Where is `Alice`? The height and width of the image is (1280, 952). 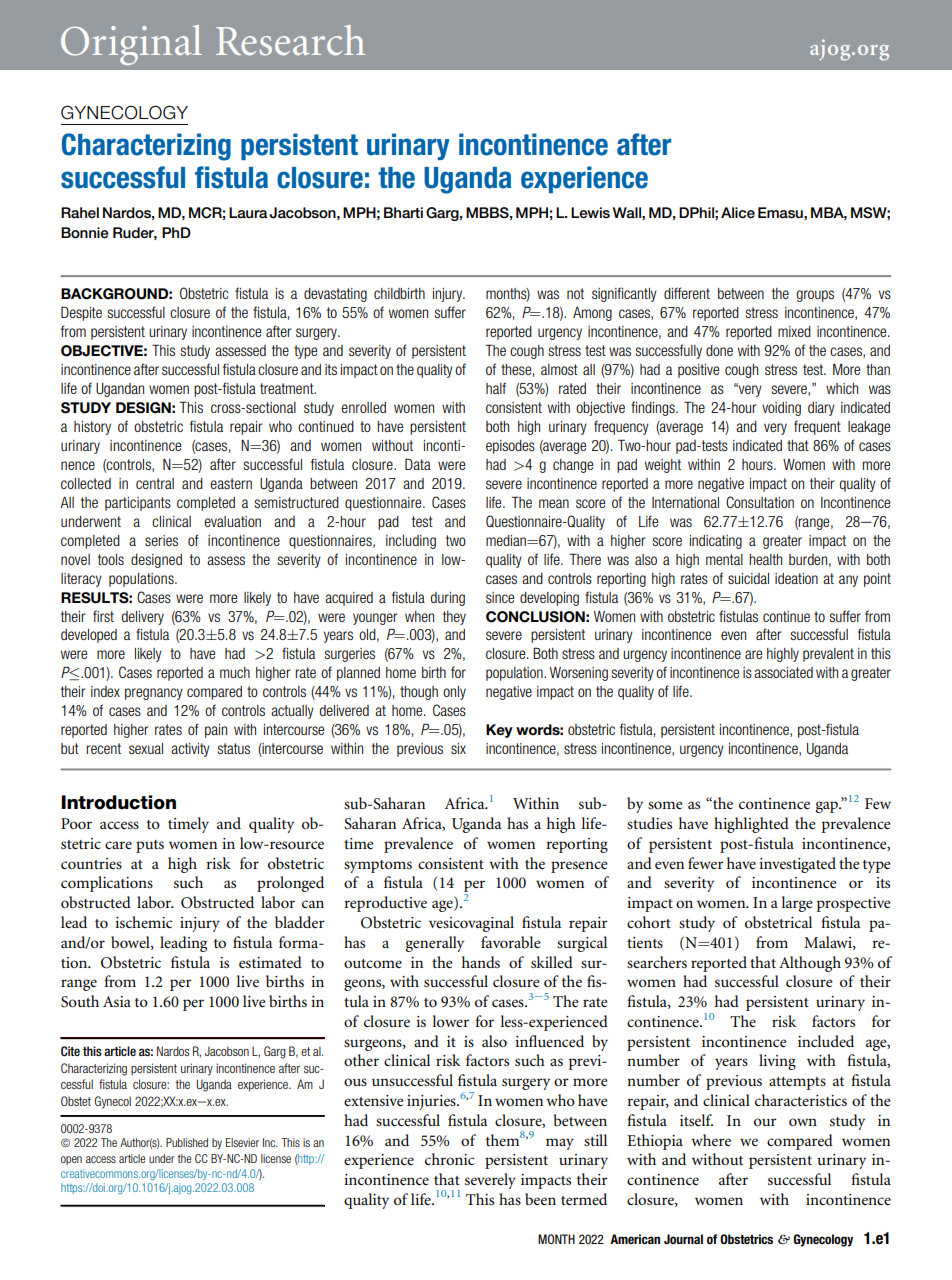
Alice is located at coordinates (738, 213).
